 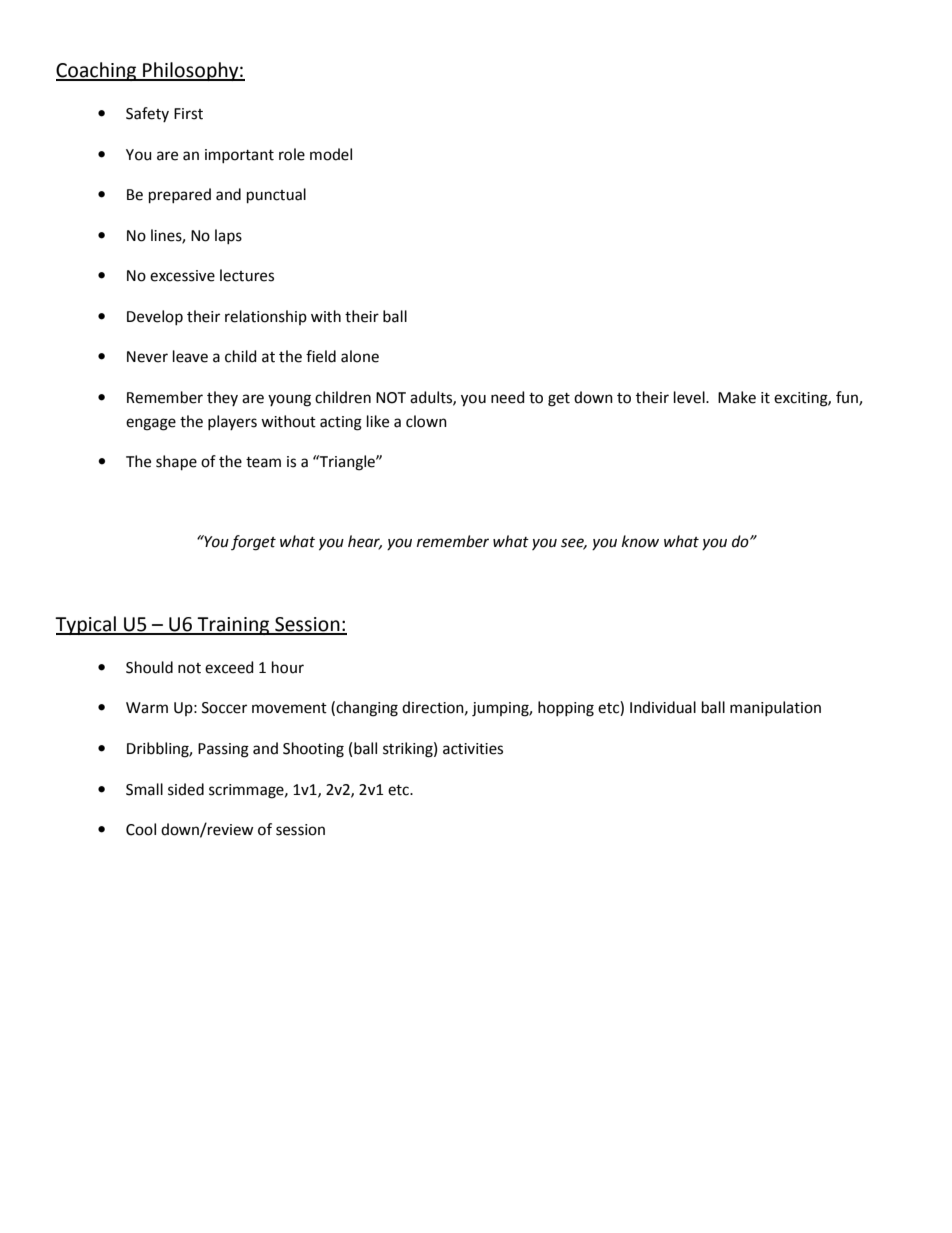 I want to click on First, so click(x=188, y=114).
